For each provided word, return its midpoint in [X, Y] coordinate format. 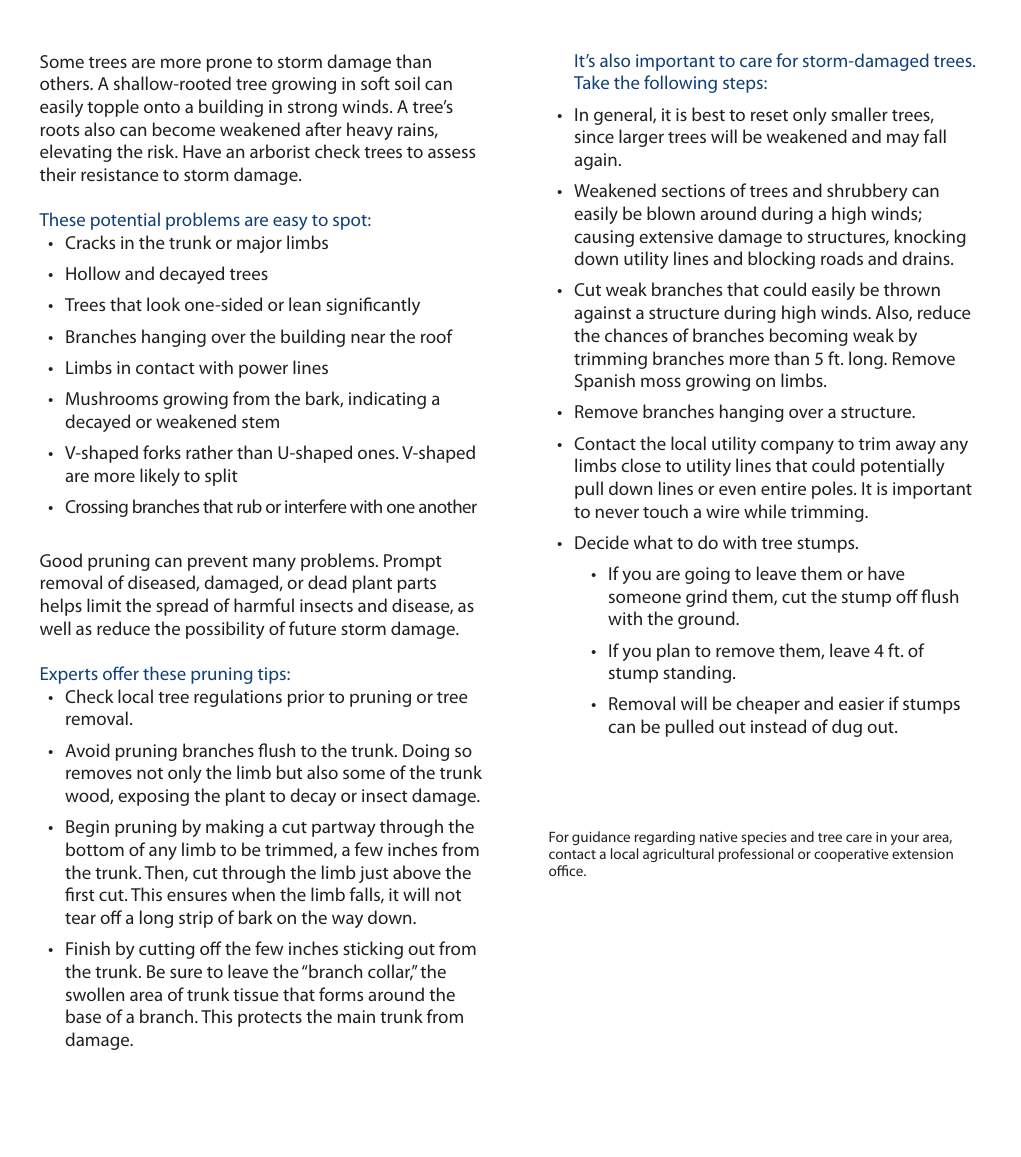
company [797, 447]
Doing [426, 752]
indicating [387, 400]
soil [407, 83]
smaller [859, 114]
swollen [95, 994]
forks [162, 452]
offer [121, 673]
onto [162, 107]
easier [861, 703]
